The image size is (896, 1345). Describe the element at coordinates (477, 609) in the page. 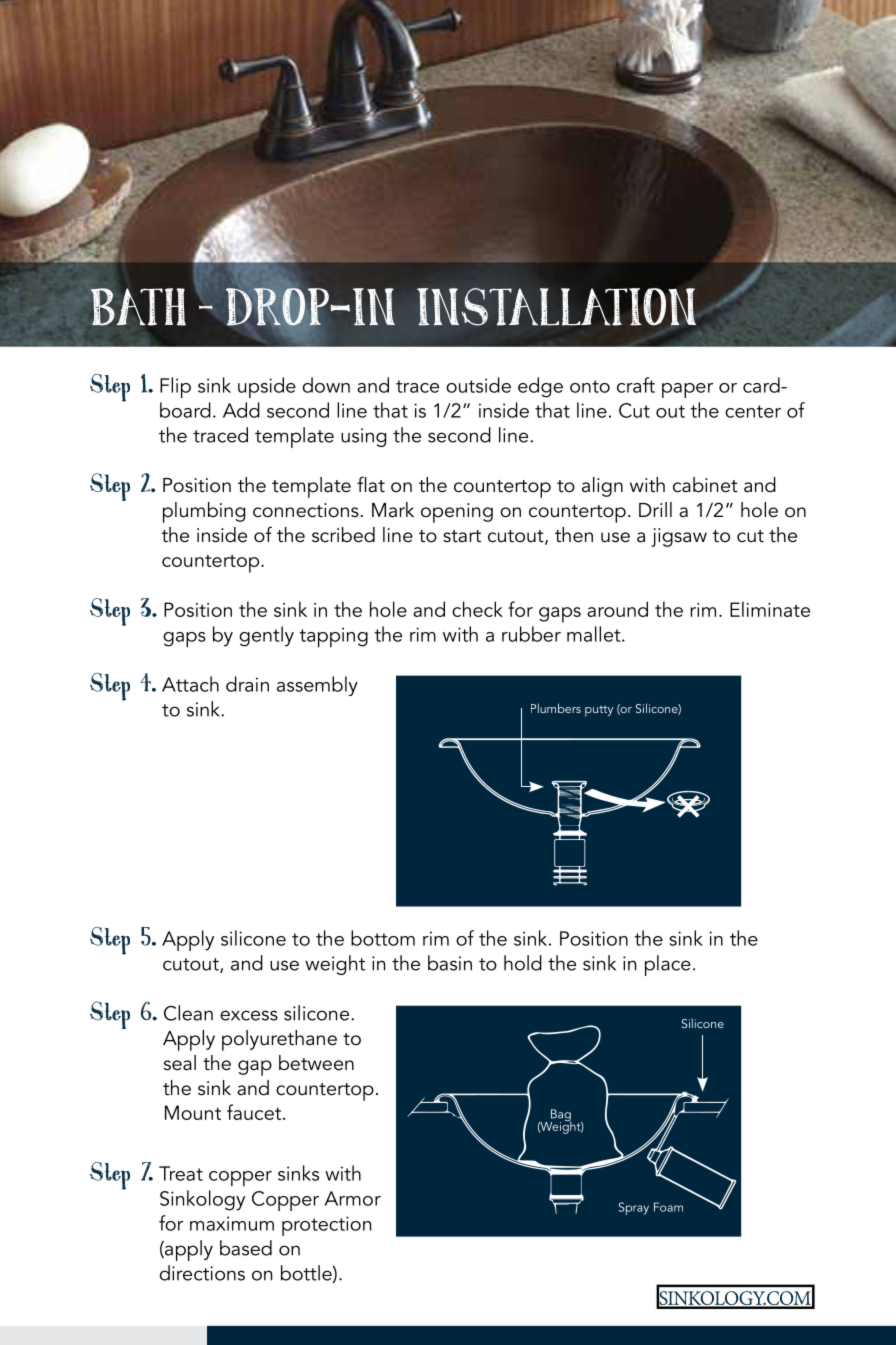

I see `check` at that location.
